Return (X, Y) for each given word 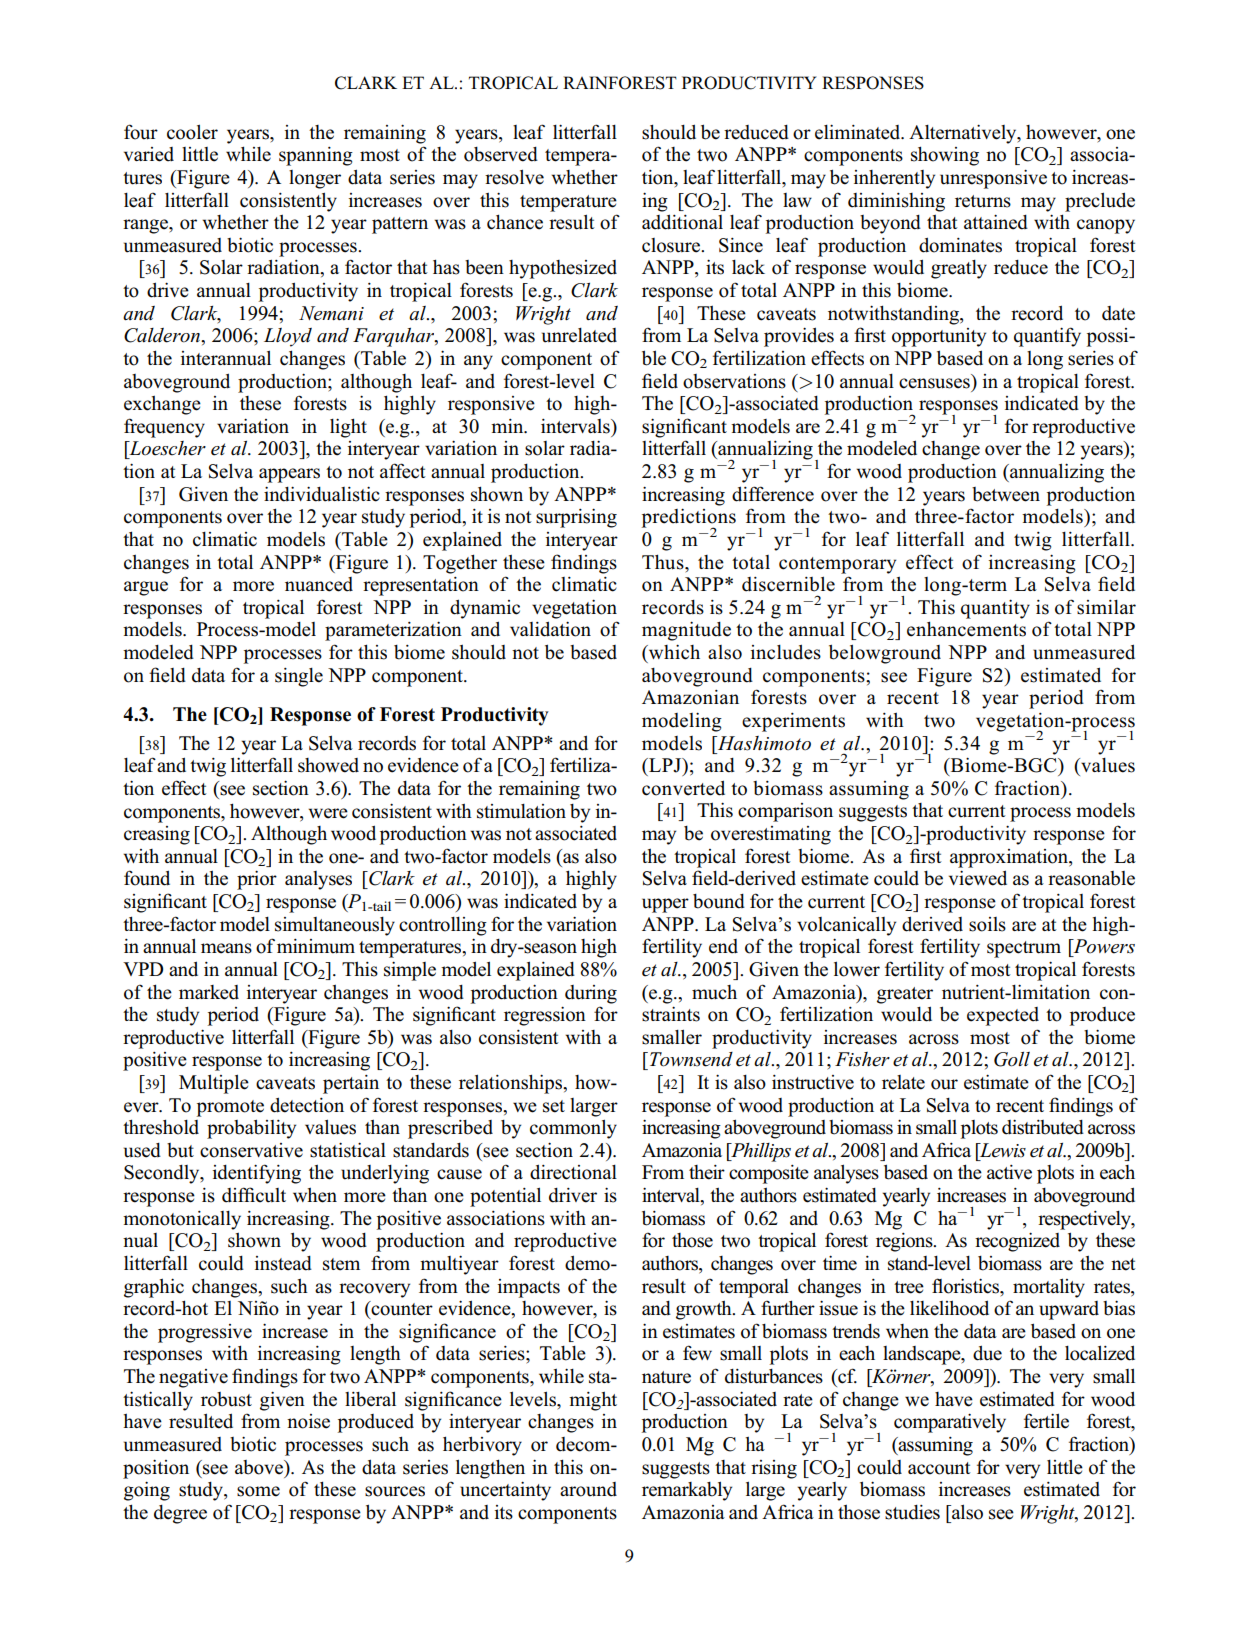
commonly (573, 1129)
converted (683, 788)
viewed (978, 878)
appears (289, 475)
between (1006, 494)
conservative (251, 1150)
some (258, 1491)
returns (983, 201)
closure (672, 245)
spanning (316, 156)
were (328, 813)
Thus (664, 562)
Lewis (1002, 1150)
